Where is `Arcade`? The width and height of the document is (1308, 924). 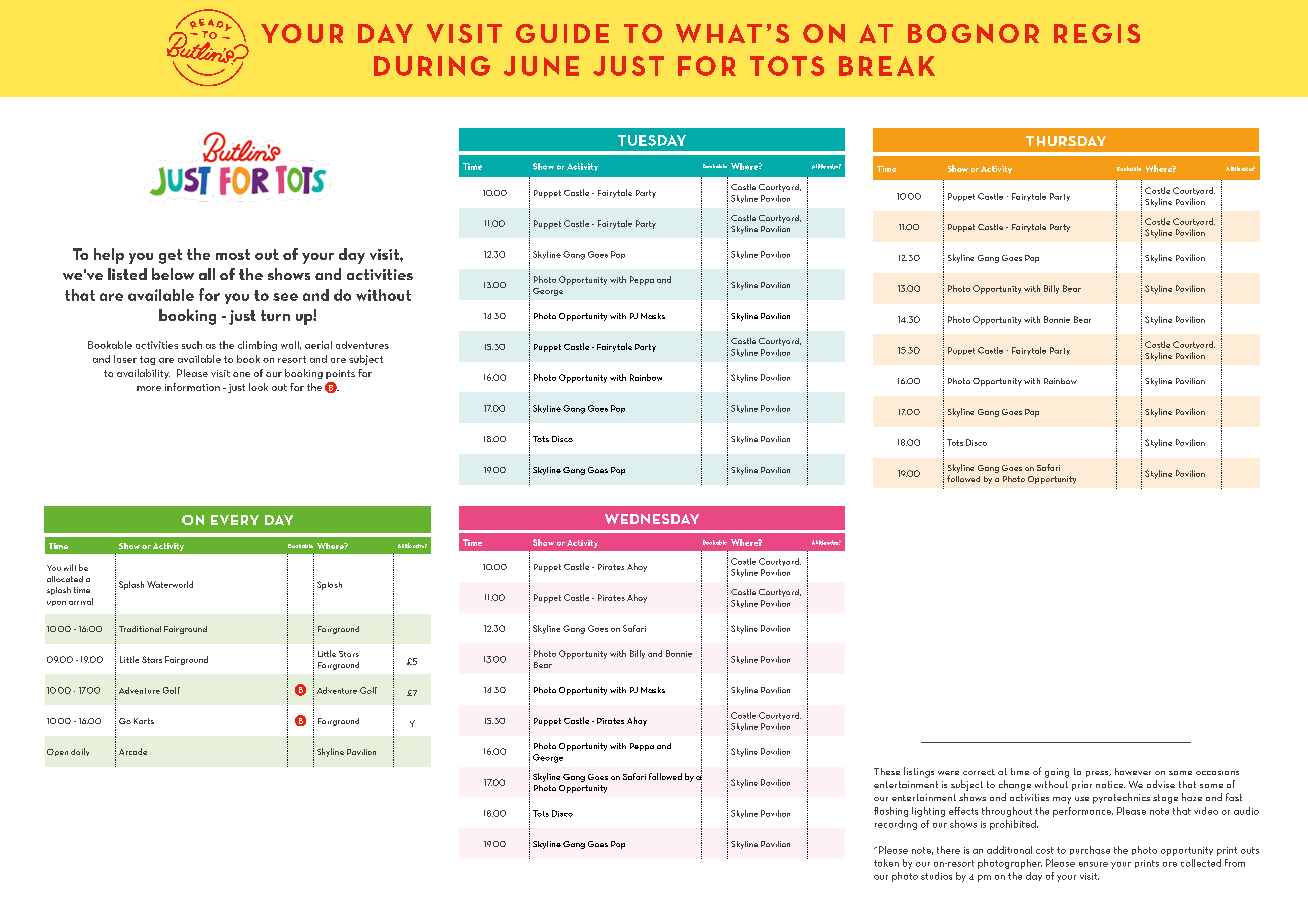 Arcade is located at coordinates (133, 751).
